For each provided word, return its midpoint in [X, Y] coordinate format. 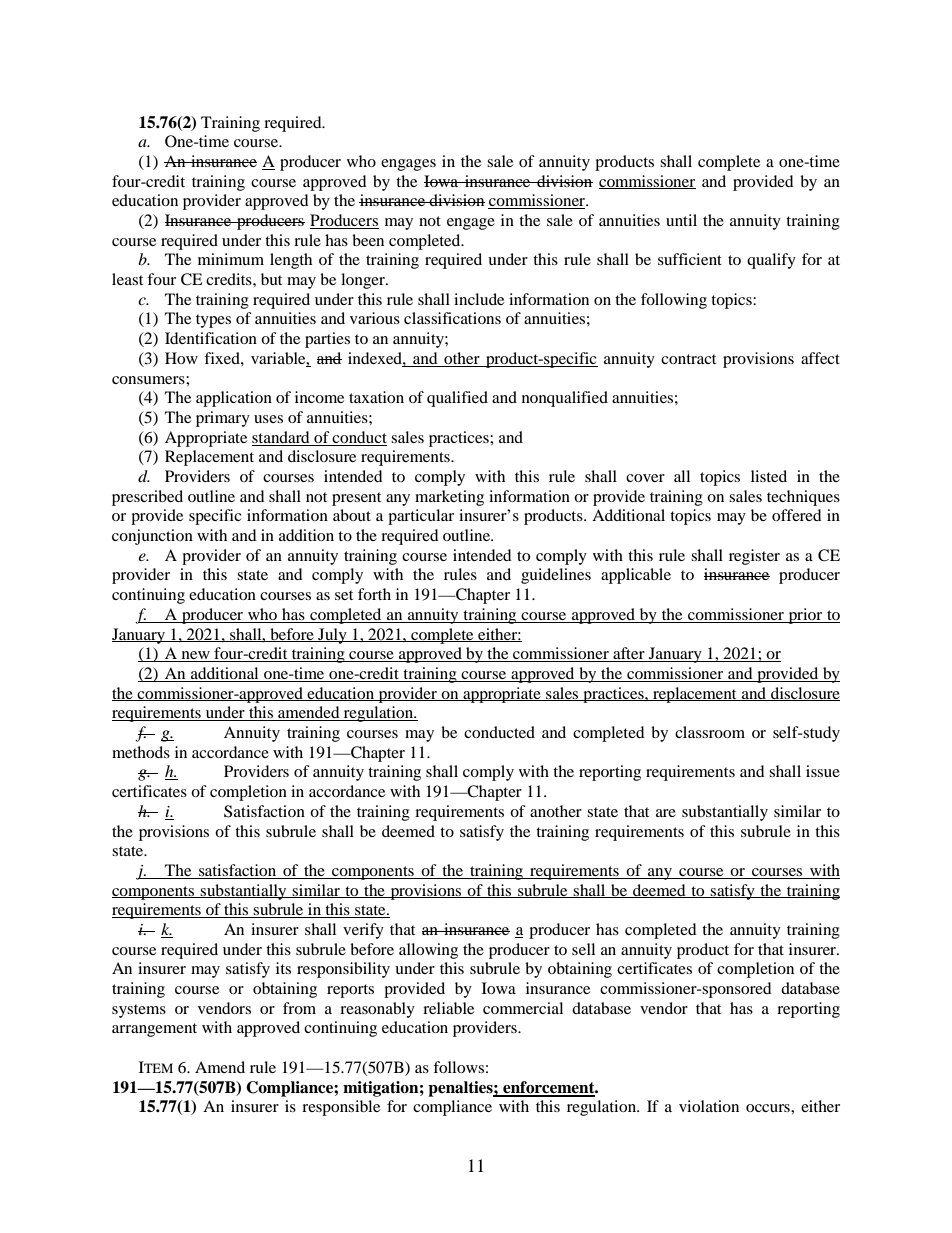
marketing [449, 498]
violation [709, 1106]
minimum [231, 259]
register [754, 557]
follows [458, 1067]
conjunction [152, 537]
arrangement [154, 1030]
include [479, 299]
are [666, 813]
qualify [771, 261]
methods [141, 752]
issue [823, 771]
